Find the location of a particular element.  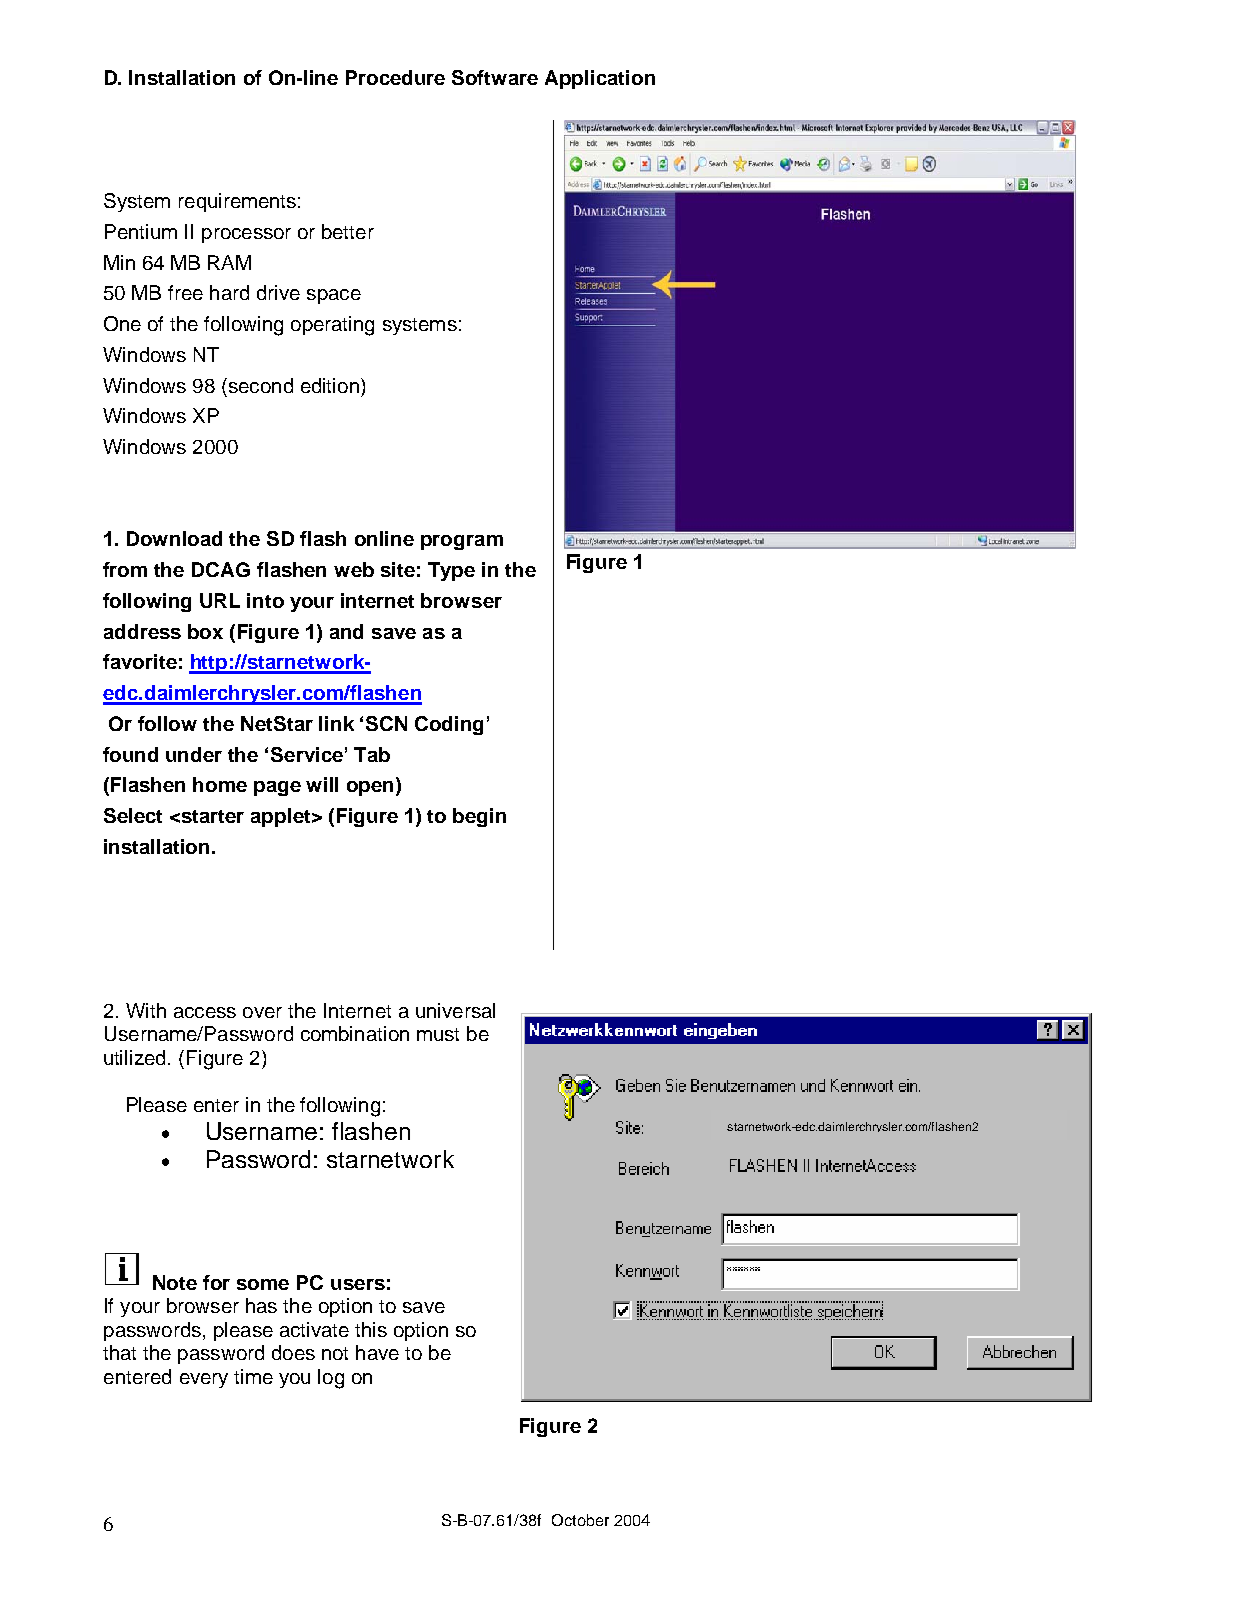

every is located at coordinates (204, 1380).
